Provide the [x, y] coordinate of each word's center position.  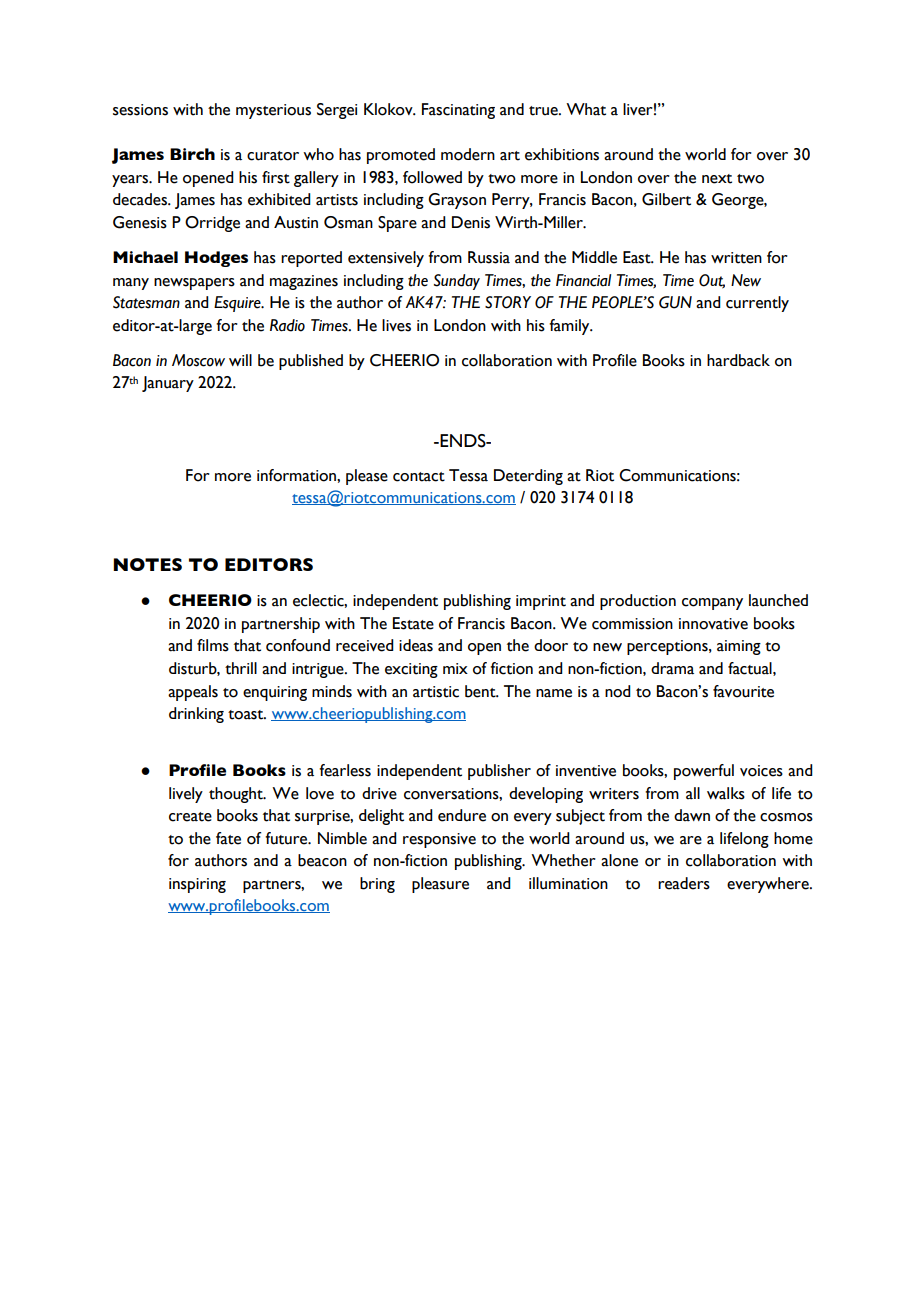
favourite [743, 691]
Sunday [457, 282]
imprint [541, 602]
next [717, 179]
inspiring [197, 885]
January [168, 384]
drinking [196, 715]
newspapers [194, 284]
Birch [192, 154]
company [712, 604]
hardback [738, 360]
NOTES [147, 564]
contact [419, 477]
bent [481, 691]
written [736, 258]
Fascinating [458, 111]
